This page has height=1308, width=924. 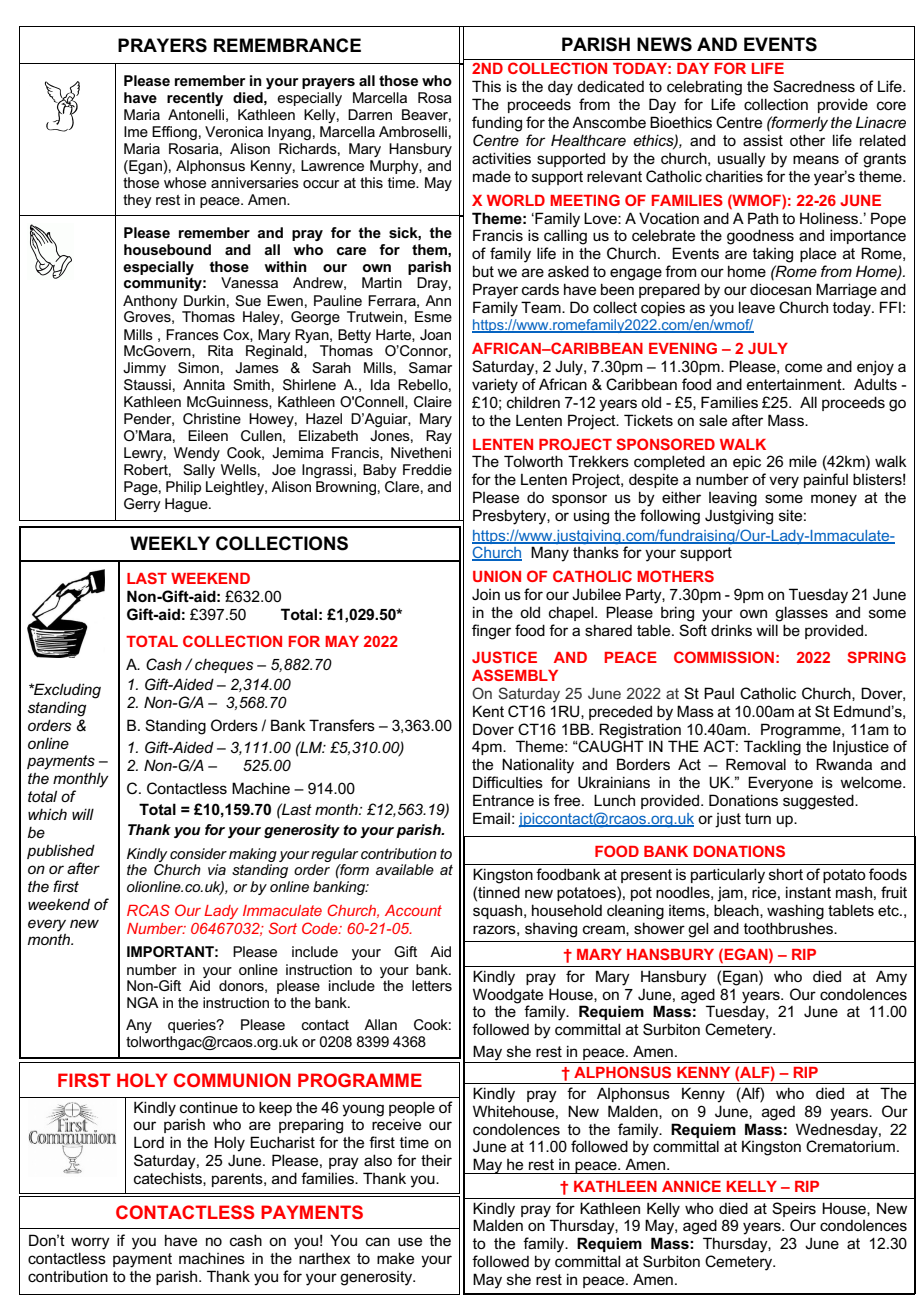 I want to click on worry, so click(x=90, y=1243).
